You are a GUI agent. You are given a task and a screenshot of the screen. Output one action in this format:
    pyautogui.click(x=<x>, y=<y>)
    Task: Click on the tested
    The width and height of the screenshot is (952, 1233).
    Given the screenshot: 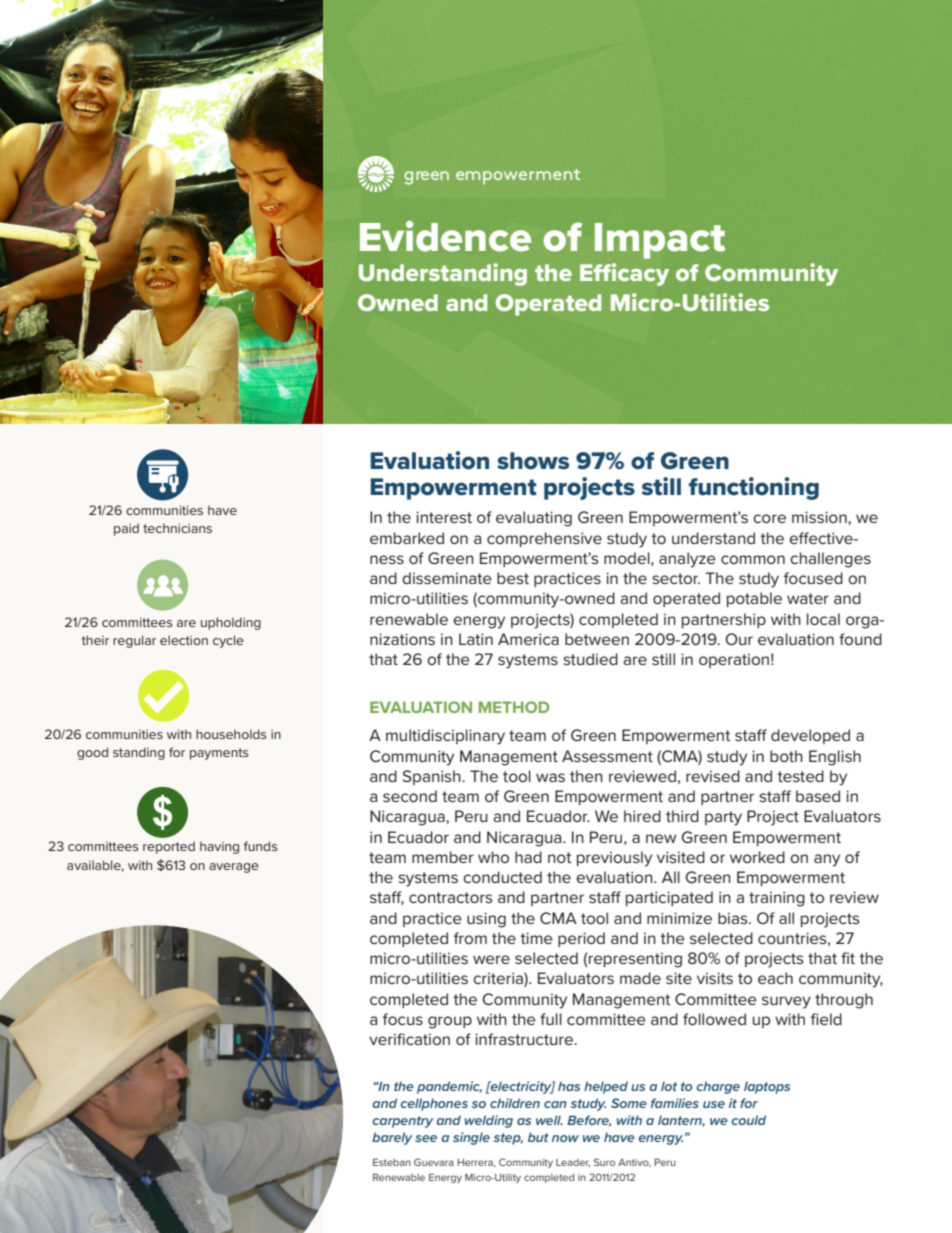 What is the action you would take?
    pyautogui.click(x=800, y=776)
